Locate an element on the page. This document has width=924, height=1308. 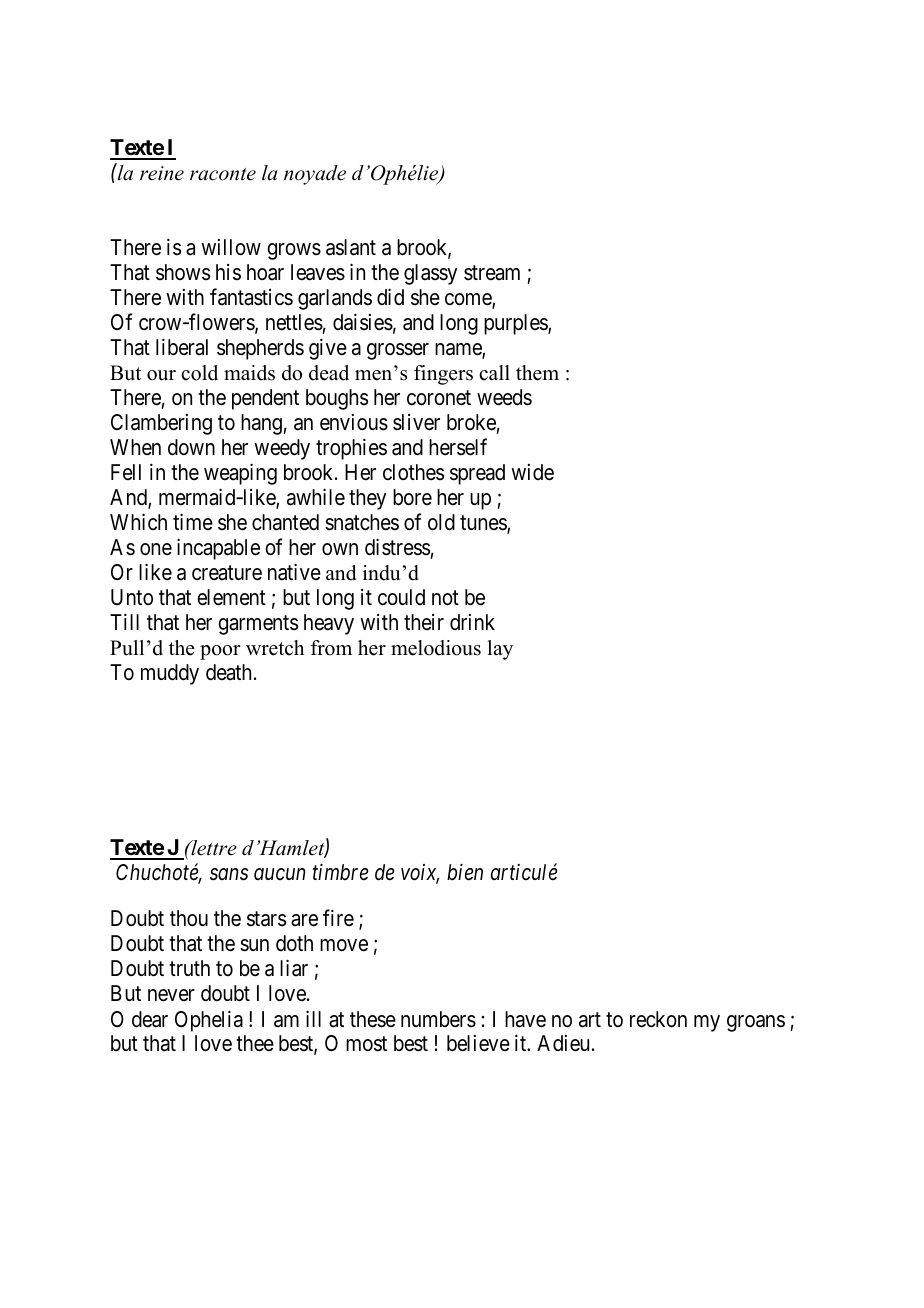
element is located at coordinates (231, 597).
